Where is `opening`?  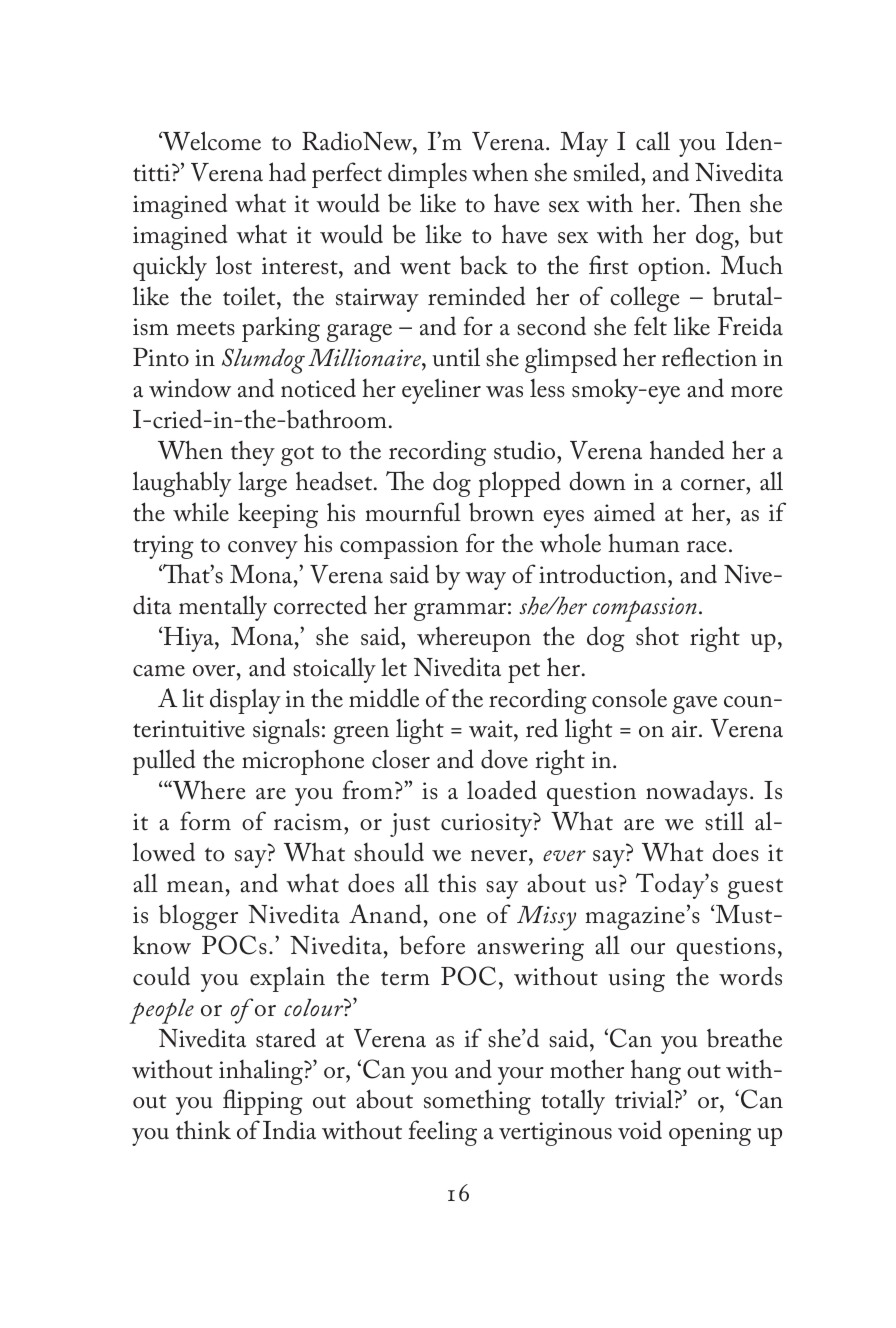
opening is located at coordinates (710, 1134).
